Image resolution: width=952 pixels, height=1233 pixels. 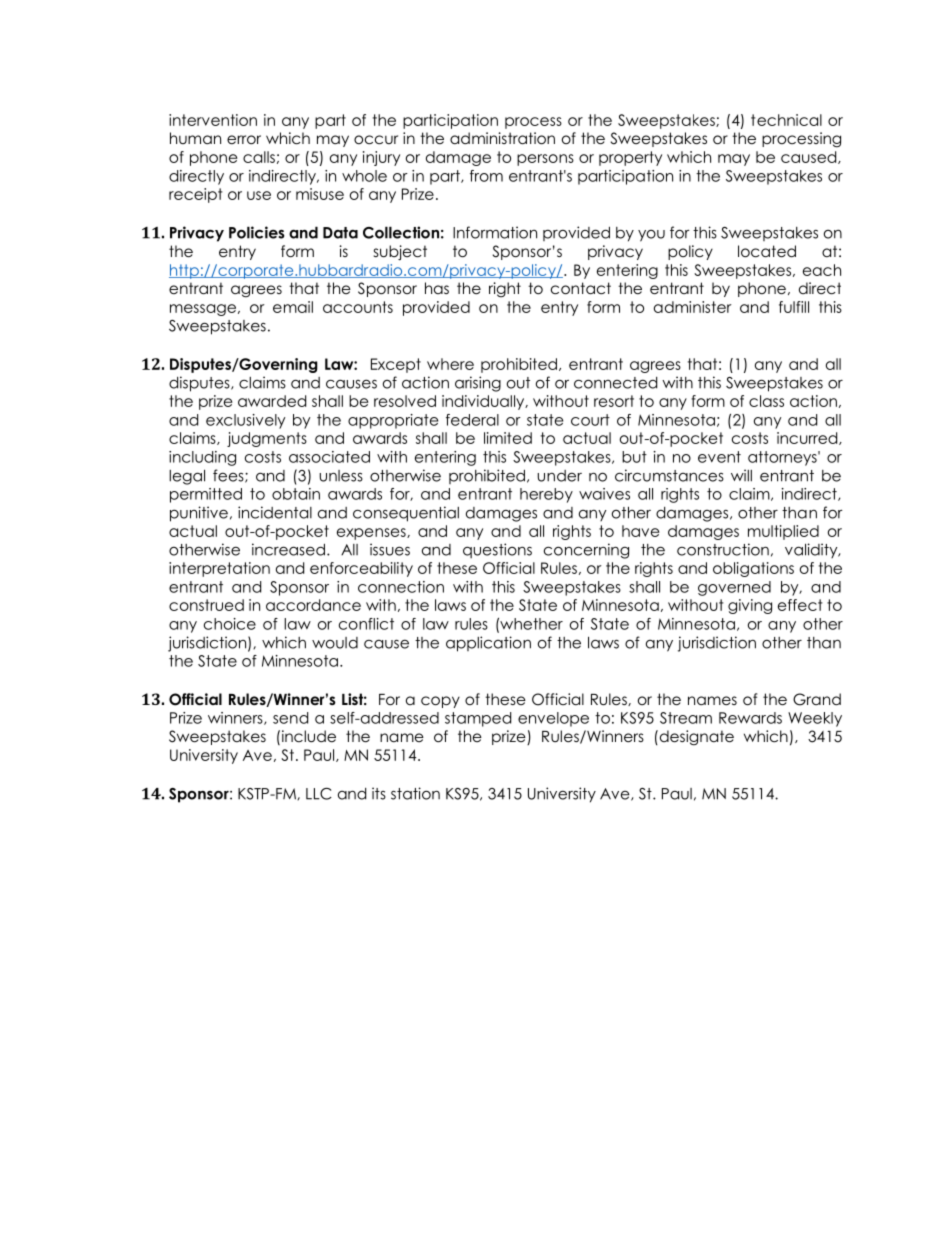 What do you see at coordinates (753, 569) in the document?
I see `obligations` at bounding box center [753, 569].
